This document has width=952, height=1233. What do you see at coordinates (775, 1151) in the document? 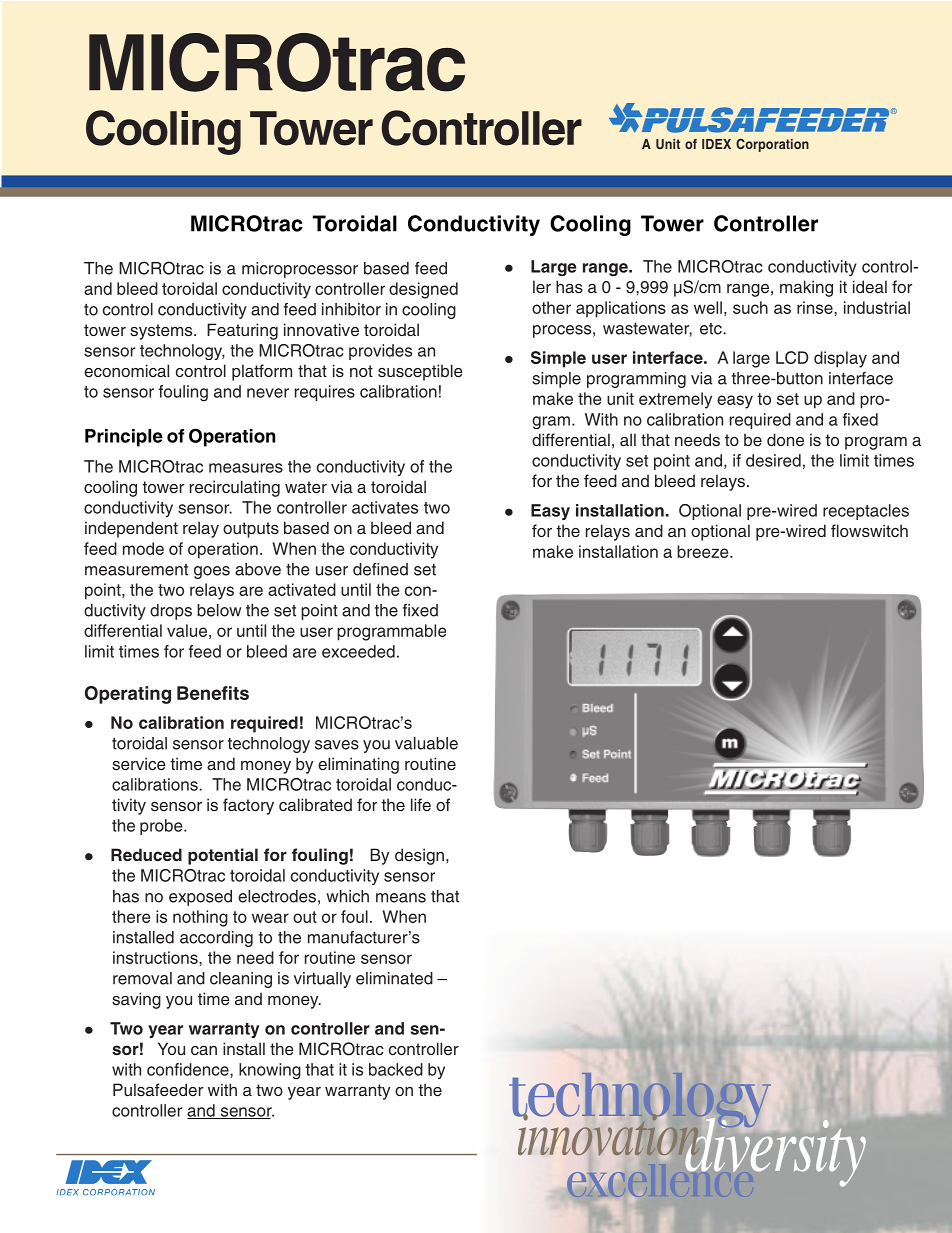
I see `diversity` at bounding box center [775, 1151].
